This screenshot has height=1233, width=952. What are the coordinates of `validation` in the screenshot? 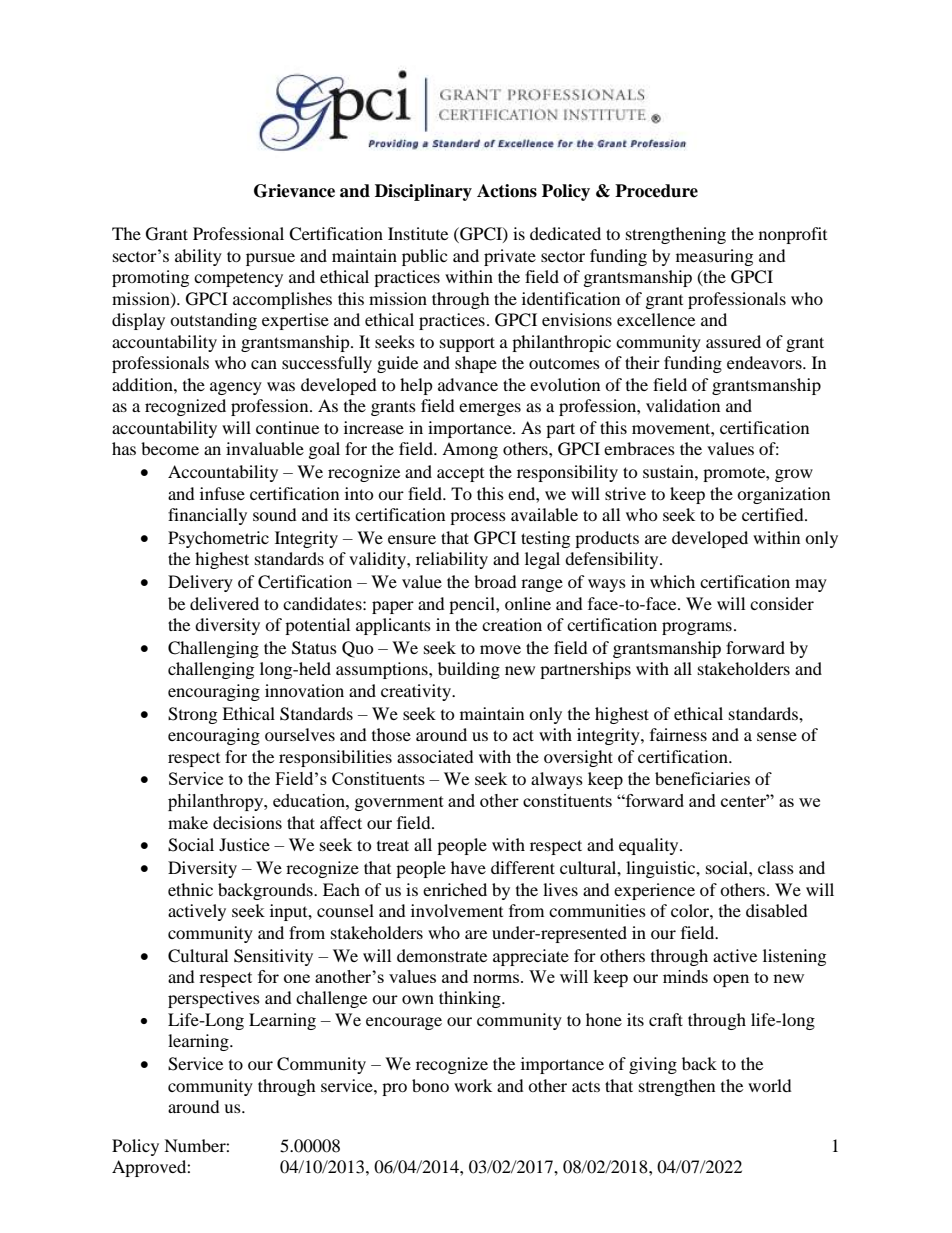 It's located at (683, 405).
